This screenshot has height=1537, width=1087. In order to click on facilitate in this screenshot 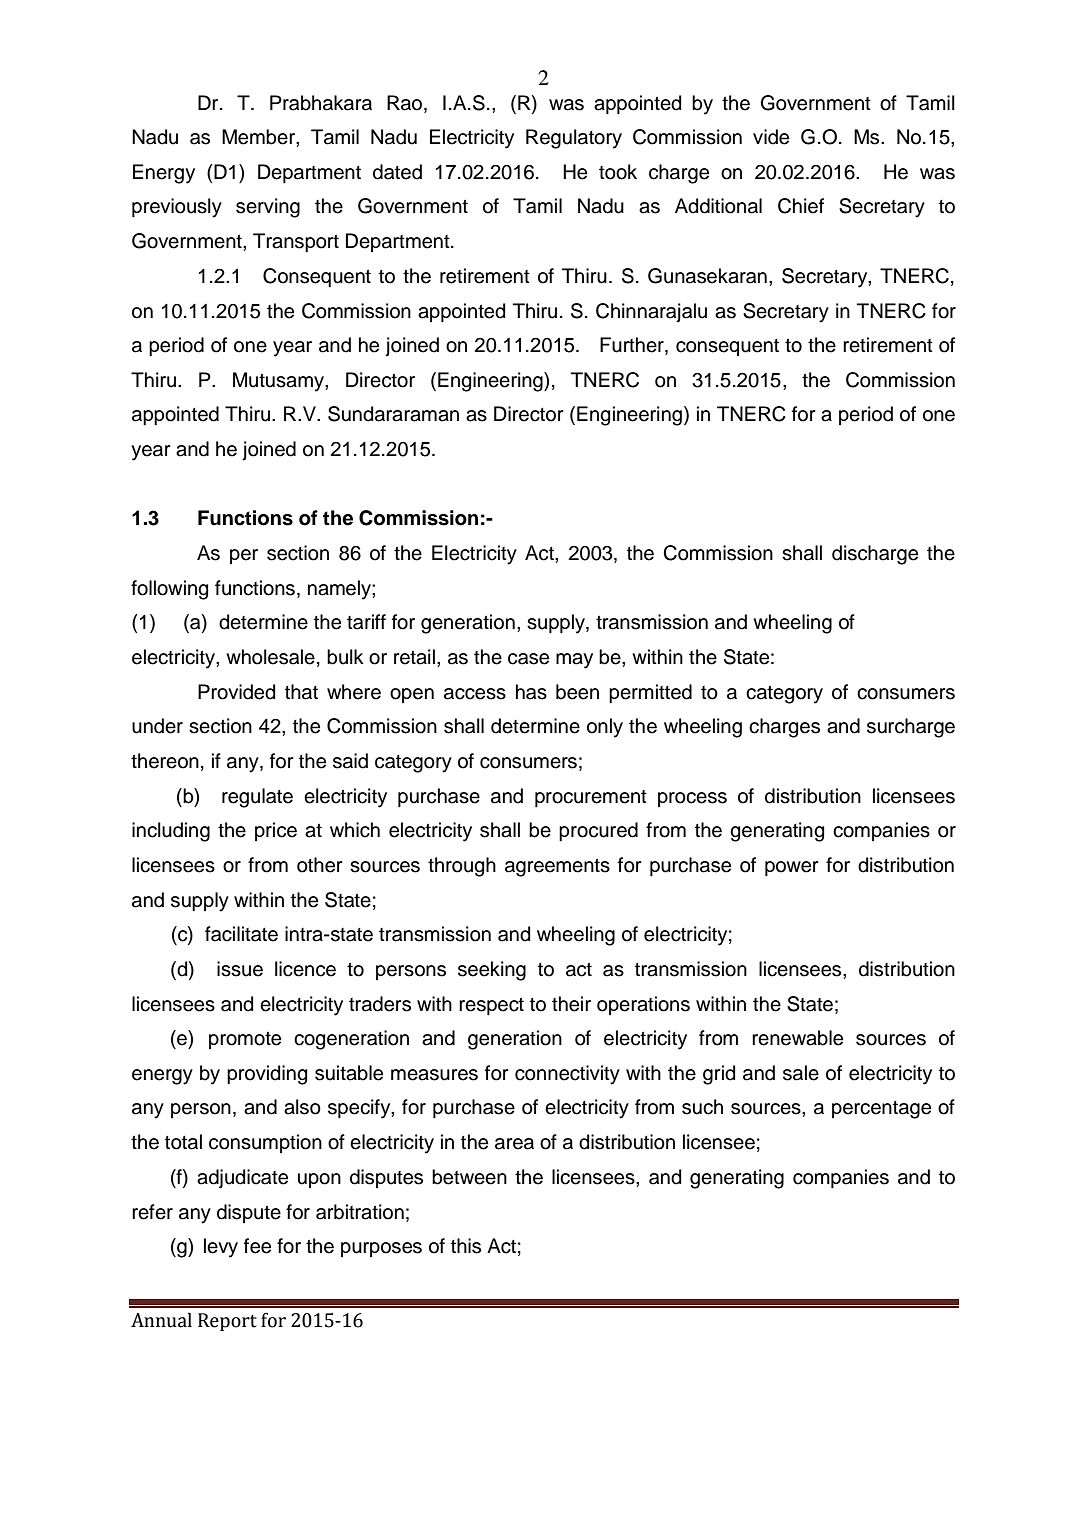, I will do `click(241, 934)`.
